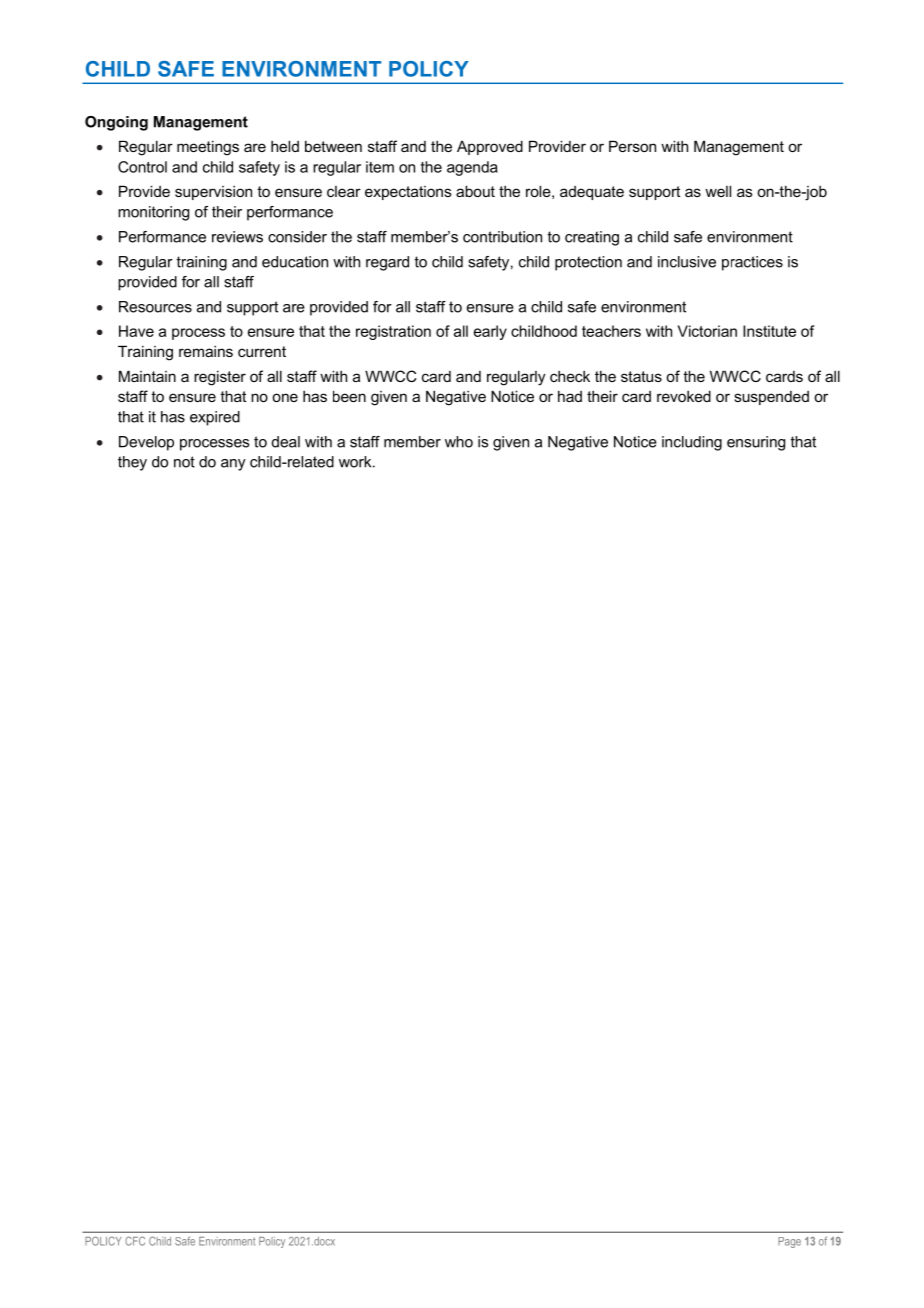  I want to click on any, so click(233, 465).
